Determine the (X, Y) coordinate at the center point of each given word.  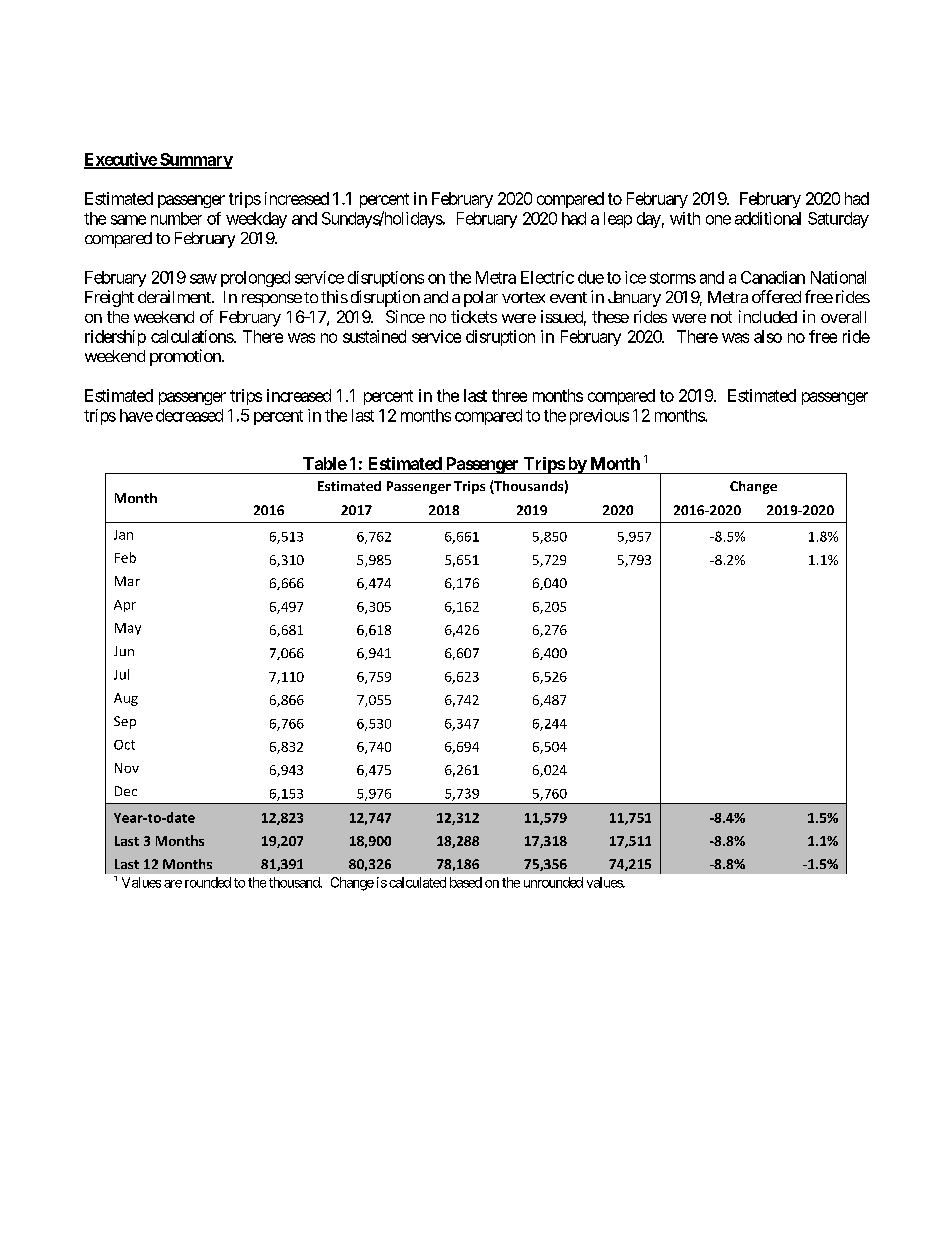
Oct (124, 745)
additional (768, 218)
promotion (186, 357)
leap (618, 220)
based (466, 882)
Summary (195, 161)
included (768, 316)
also (768, 336)
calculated (417, 882)
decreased (189, 415)
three (509, 395)
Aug (126, 699)
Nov (127, 768)
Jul (121, 674)
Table (325, 463)
